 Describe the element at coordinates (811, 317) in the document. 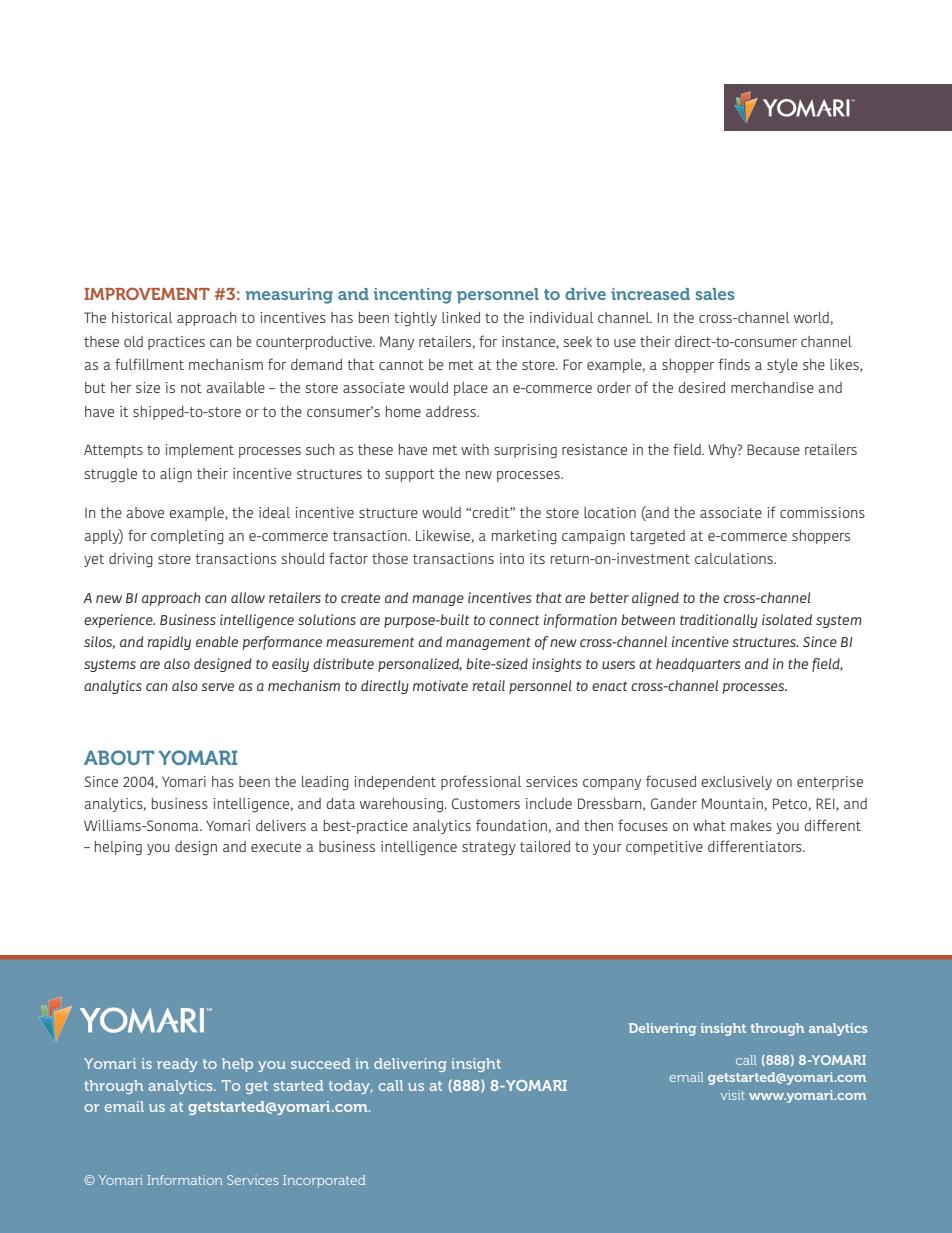

I see `world` at that location.
